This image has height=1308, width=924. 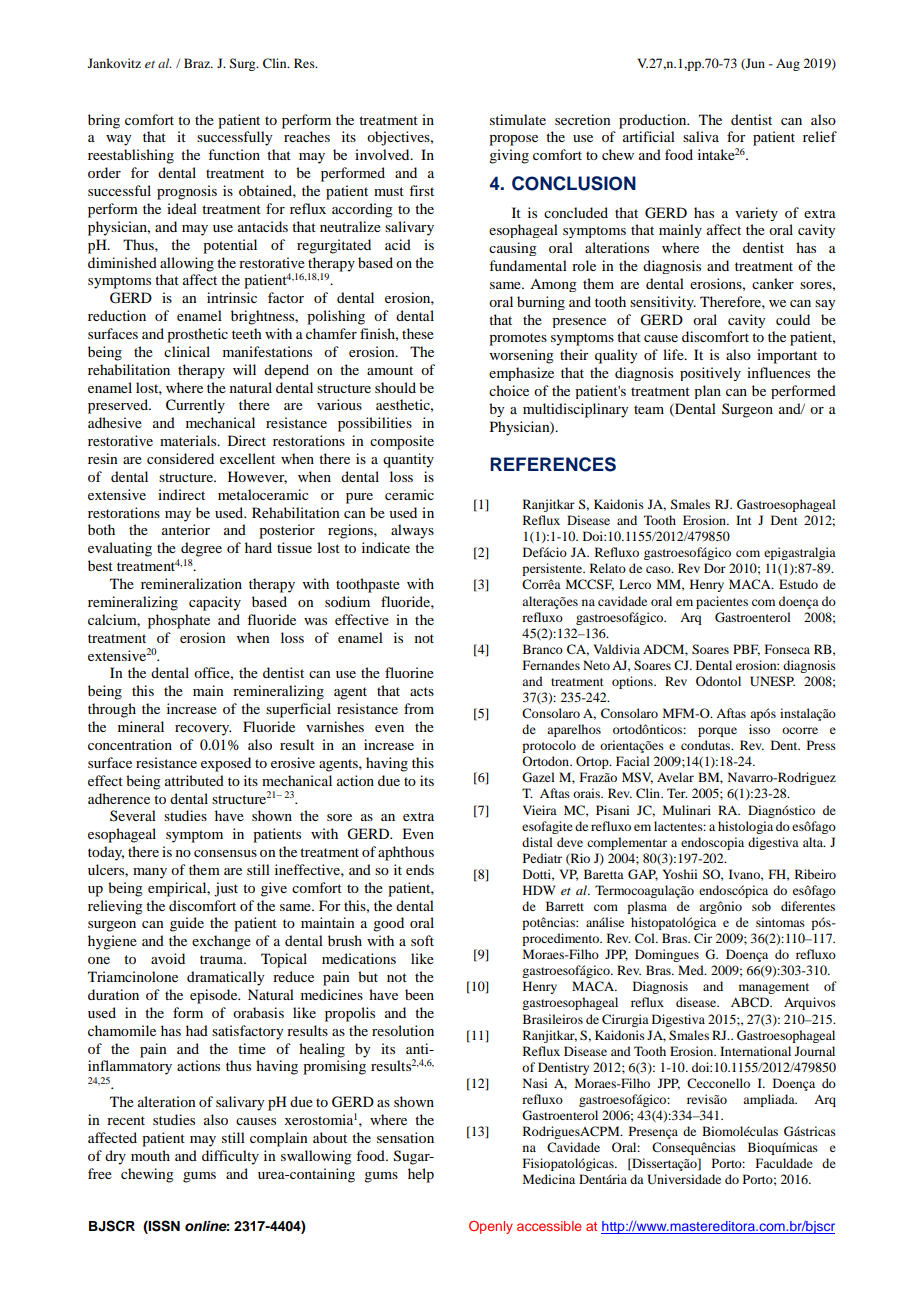 I want to click on help, so click(x=421, y=1175).
